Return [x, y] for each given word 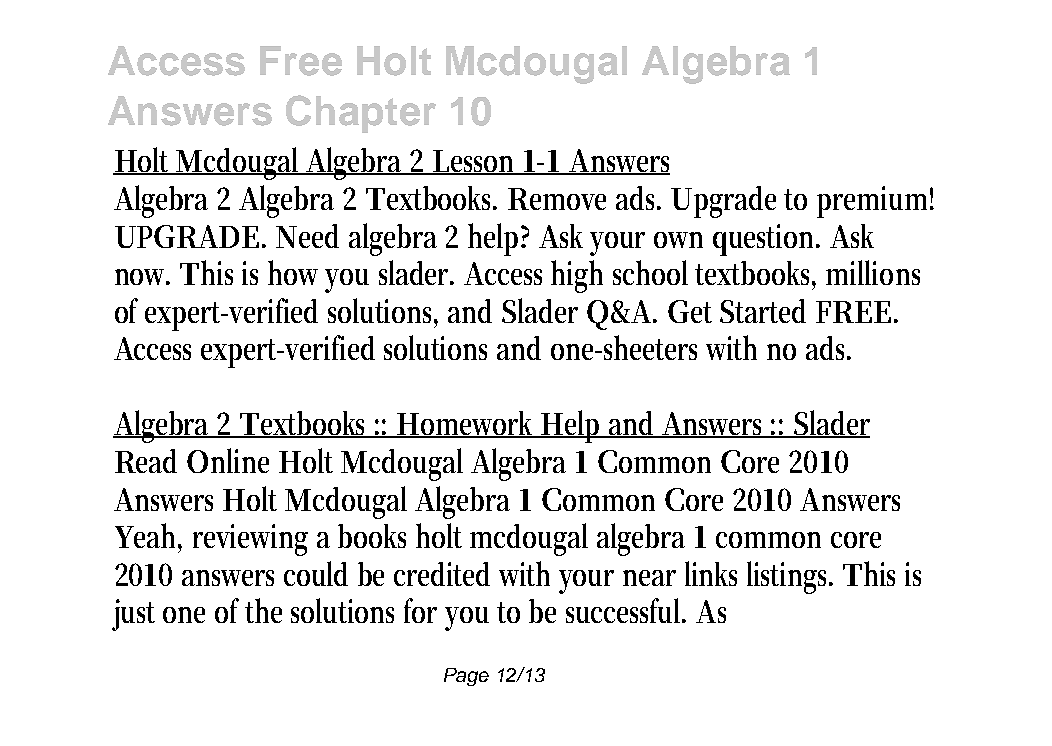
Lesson [476, 162]
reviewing [250, 540]
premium [875, 202]
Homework [468, 424]
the [263, 610]
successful [626, 610]
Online [228, 460]
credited [442, 574]
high [577, 276]
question [766, 240]
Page [466, 677]
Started [763, 311]
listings [790, 577]
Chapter [361, 114]
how [297, 272]
